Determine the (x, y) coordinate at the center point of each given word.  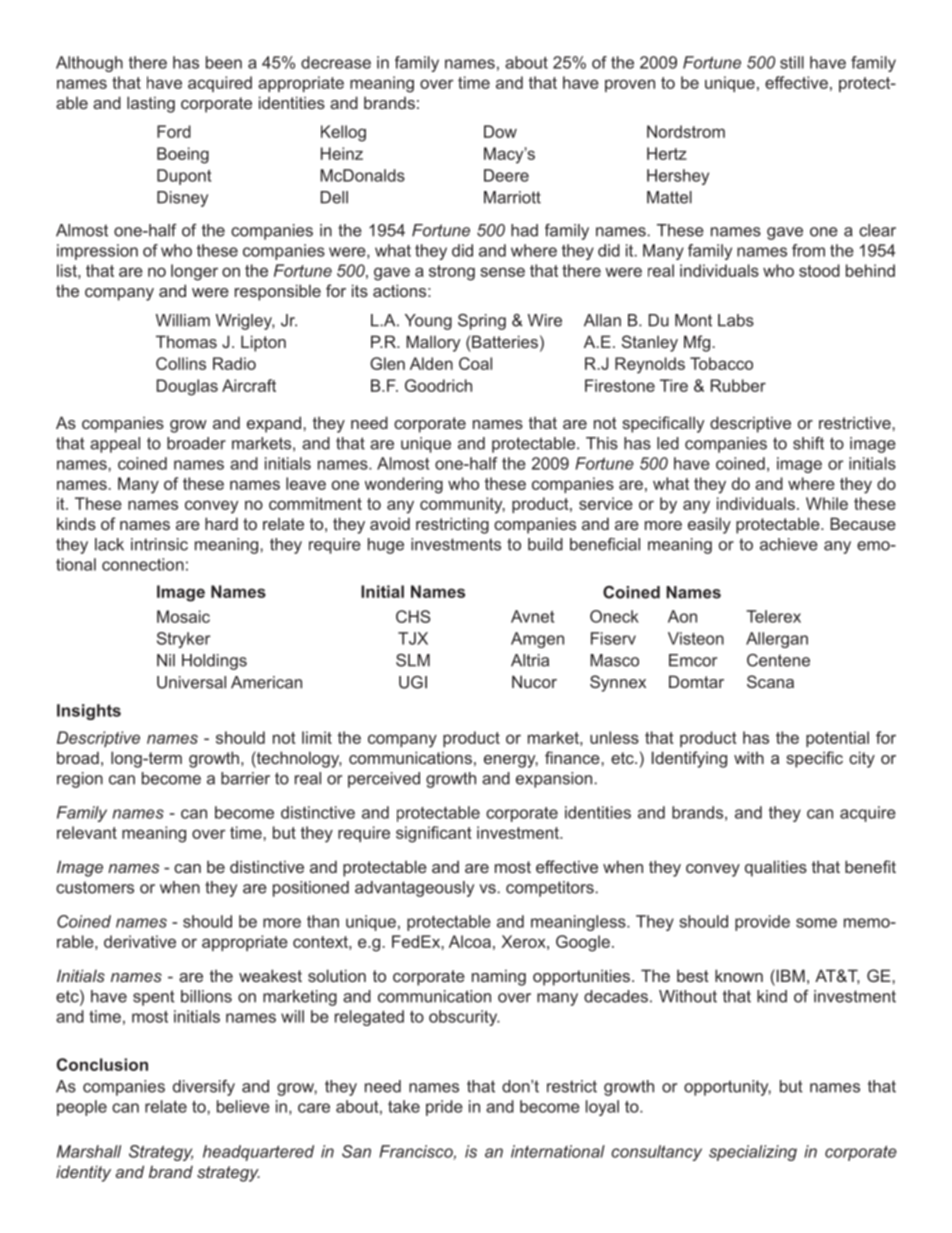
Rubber (738, 385)
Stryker (183, 640)
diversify (204, 1088)
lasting (151, 104)
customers (95, 887)
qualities (776, 868)
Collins (181, 363)
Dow (500, 131)
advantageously (414, 889)
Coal (475, 363)
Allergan (777, 640)
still (792, 62)
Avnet (532, 616)
